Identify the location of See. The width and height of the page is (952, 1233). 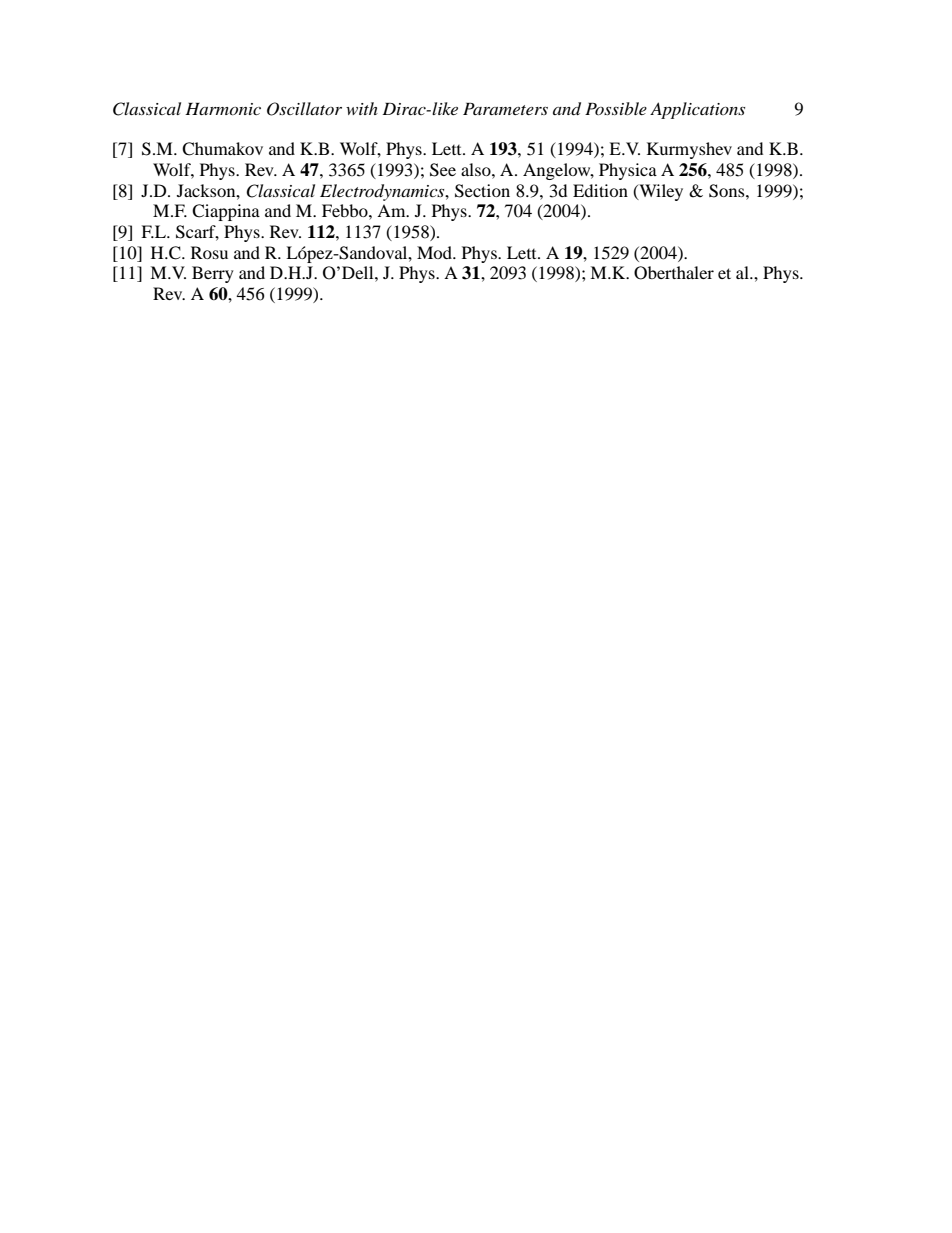
(443, 170).
